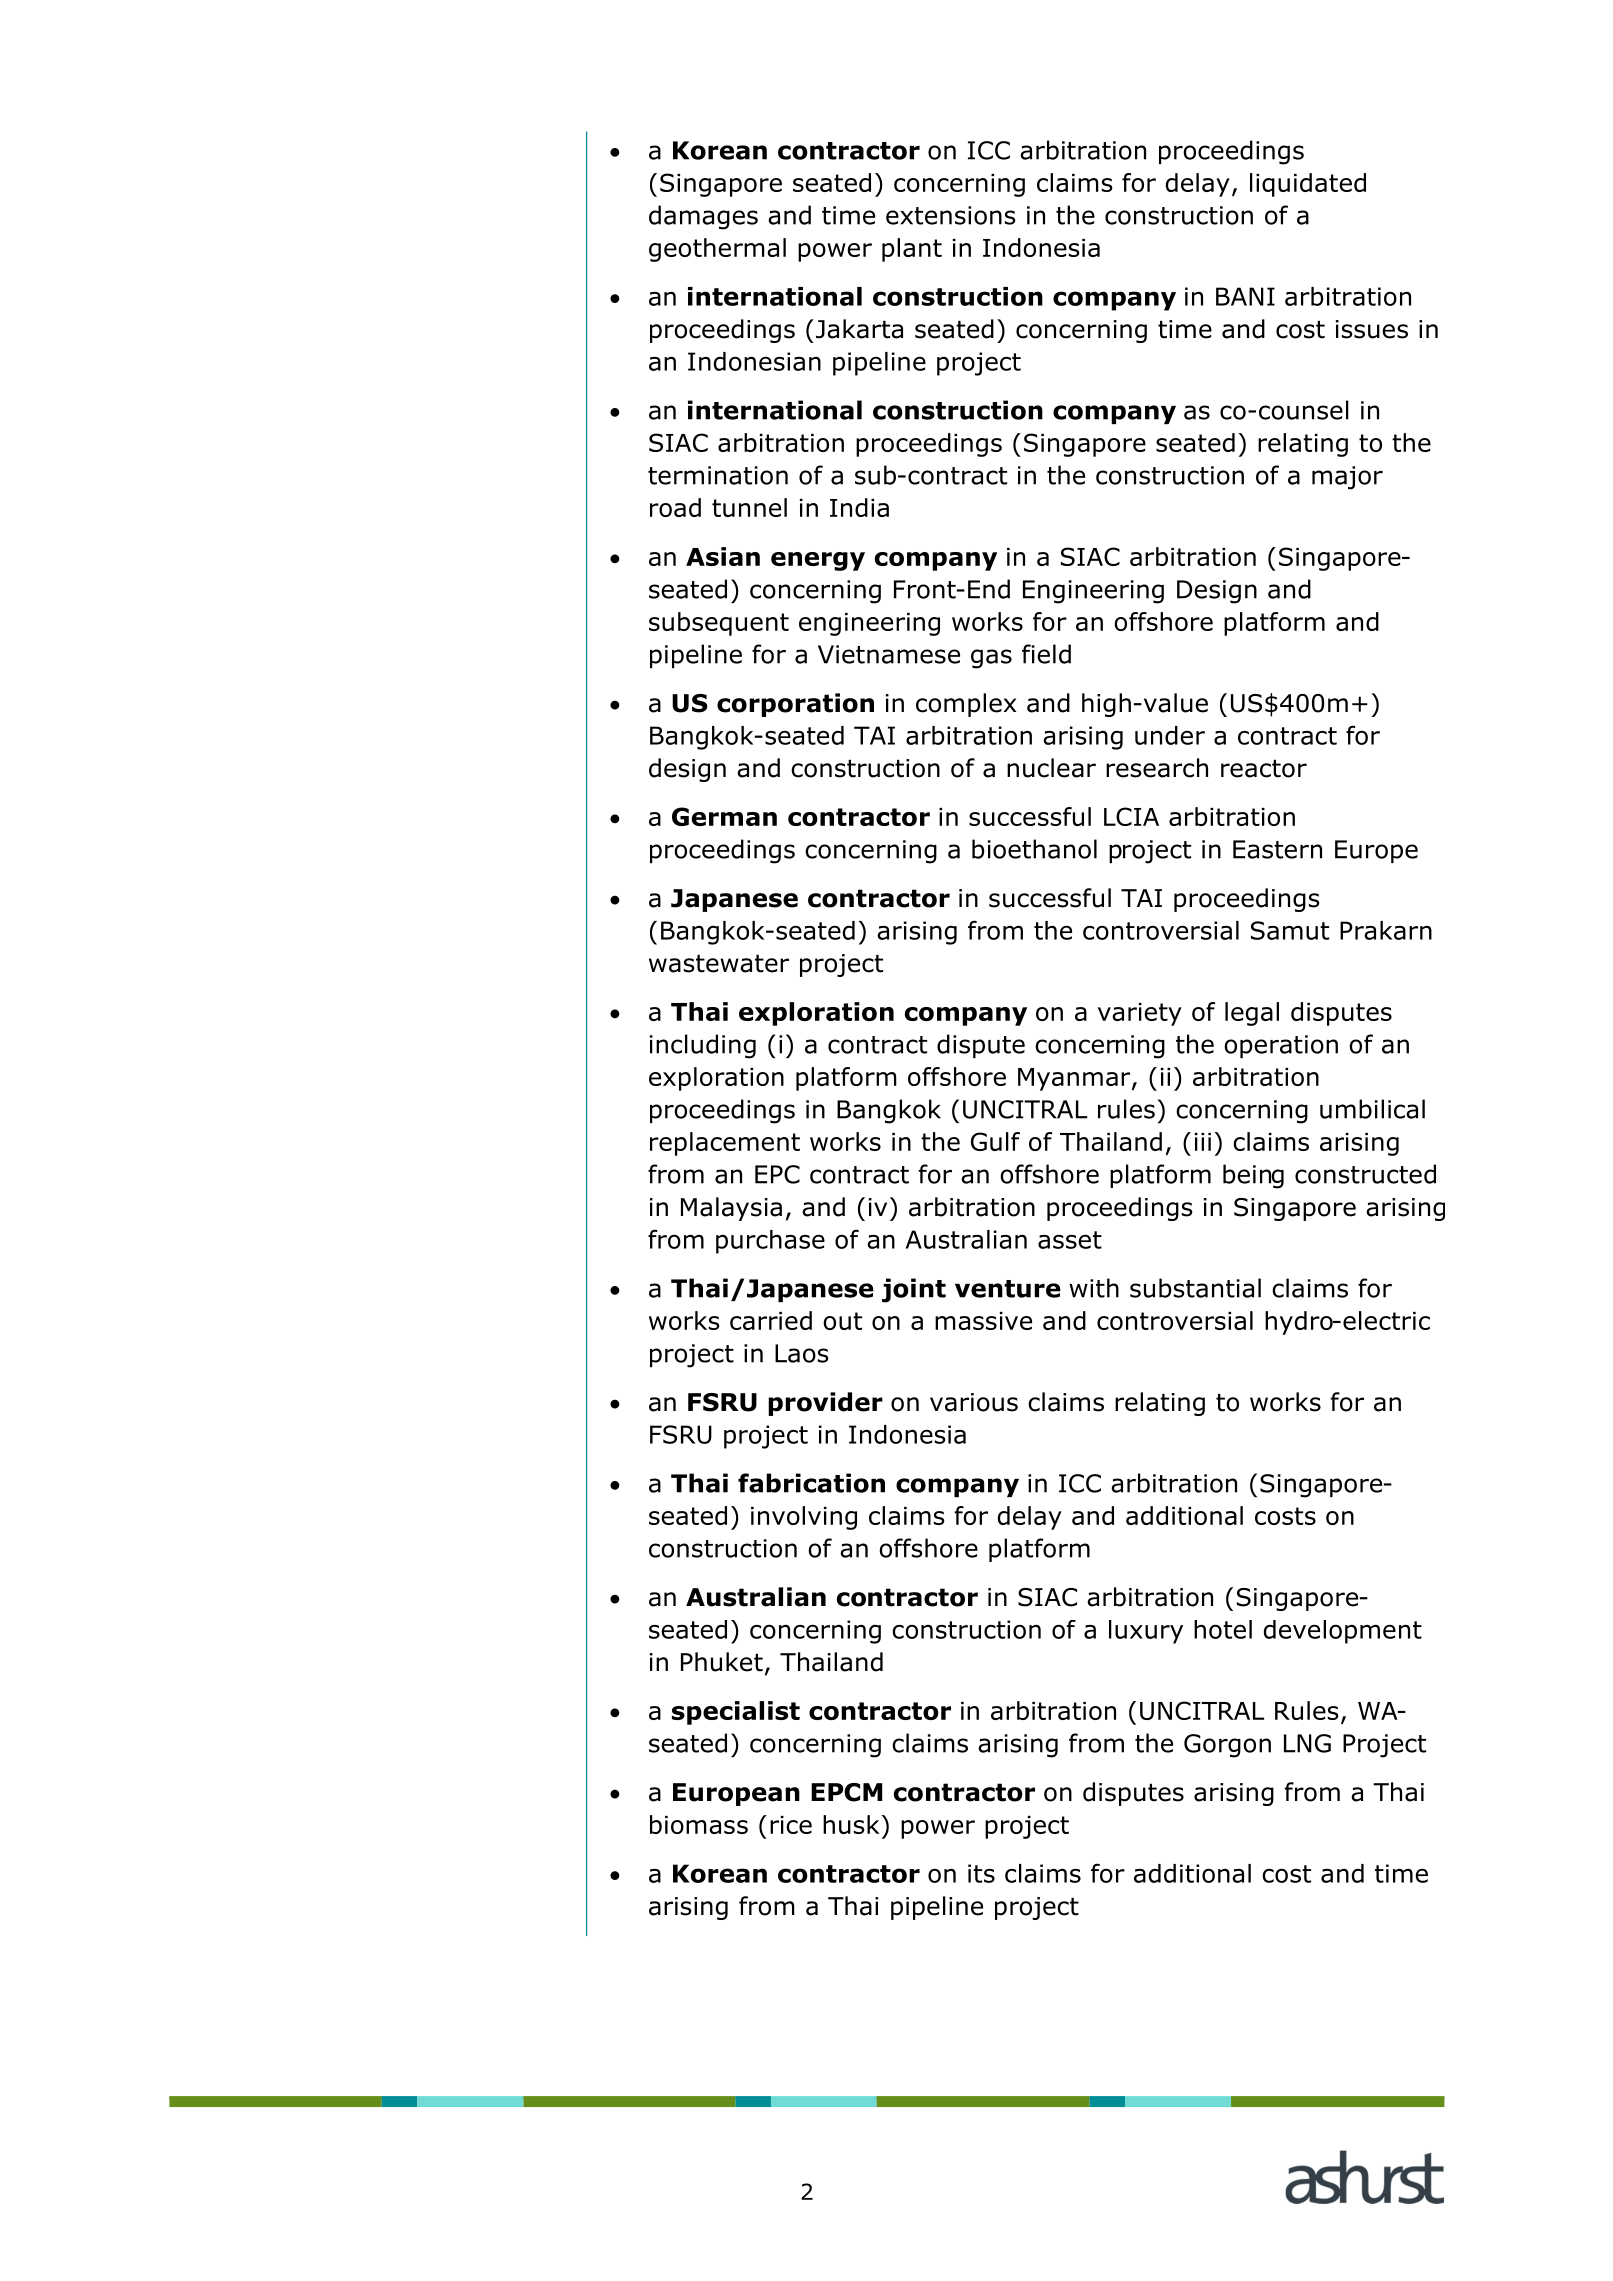  Describe the element at coordinates (1281, 1046) in the screenshot. I see `operation` at that location.
